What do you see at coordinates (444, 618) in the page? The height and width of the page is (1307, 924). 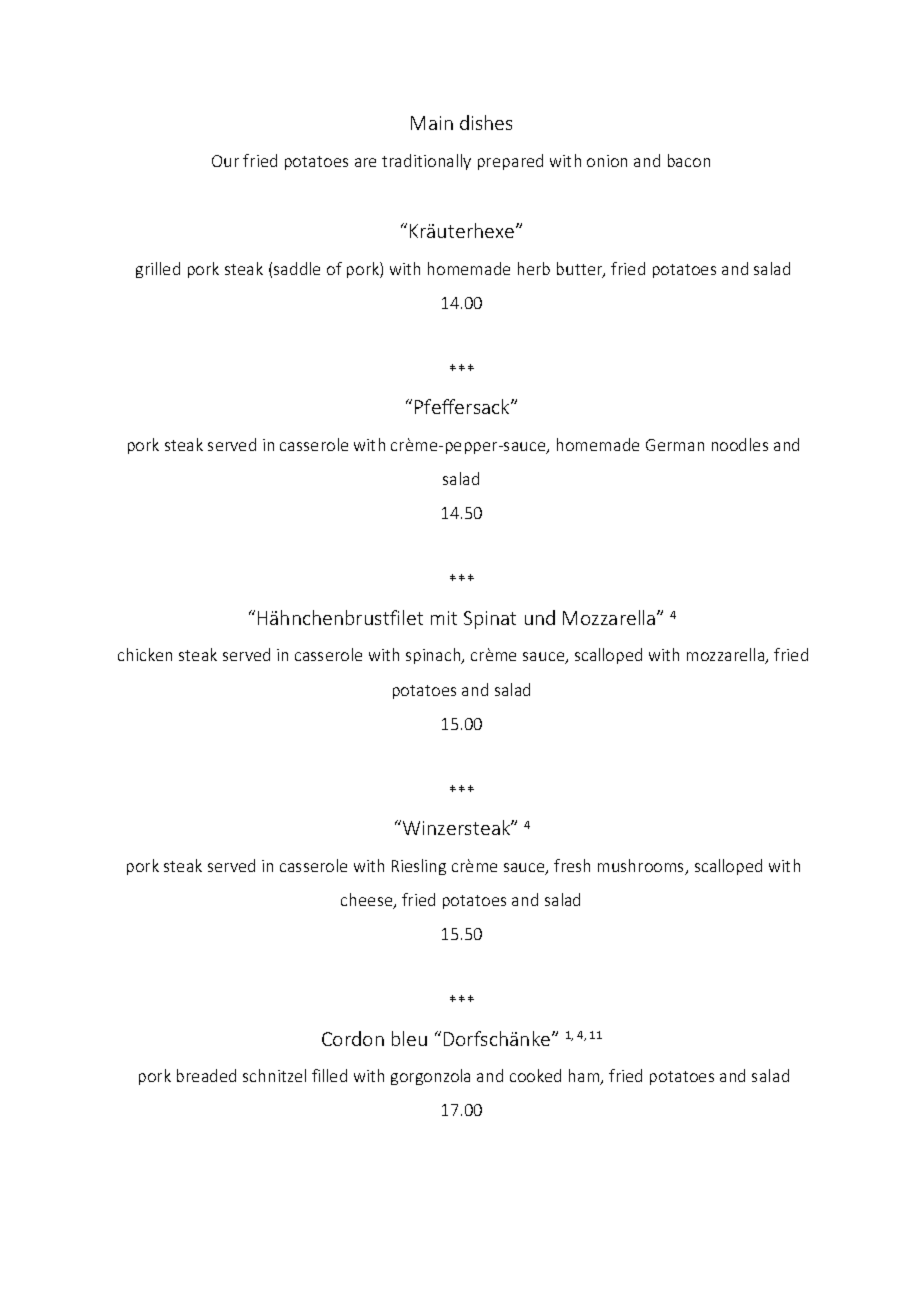 I see `mit` at bounding box center [444, 618].
